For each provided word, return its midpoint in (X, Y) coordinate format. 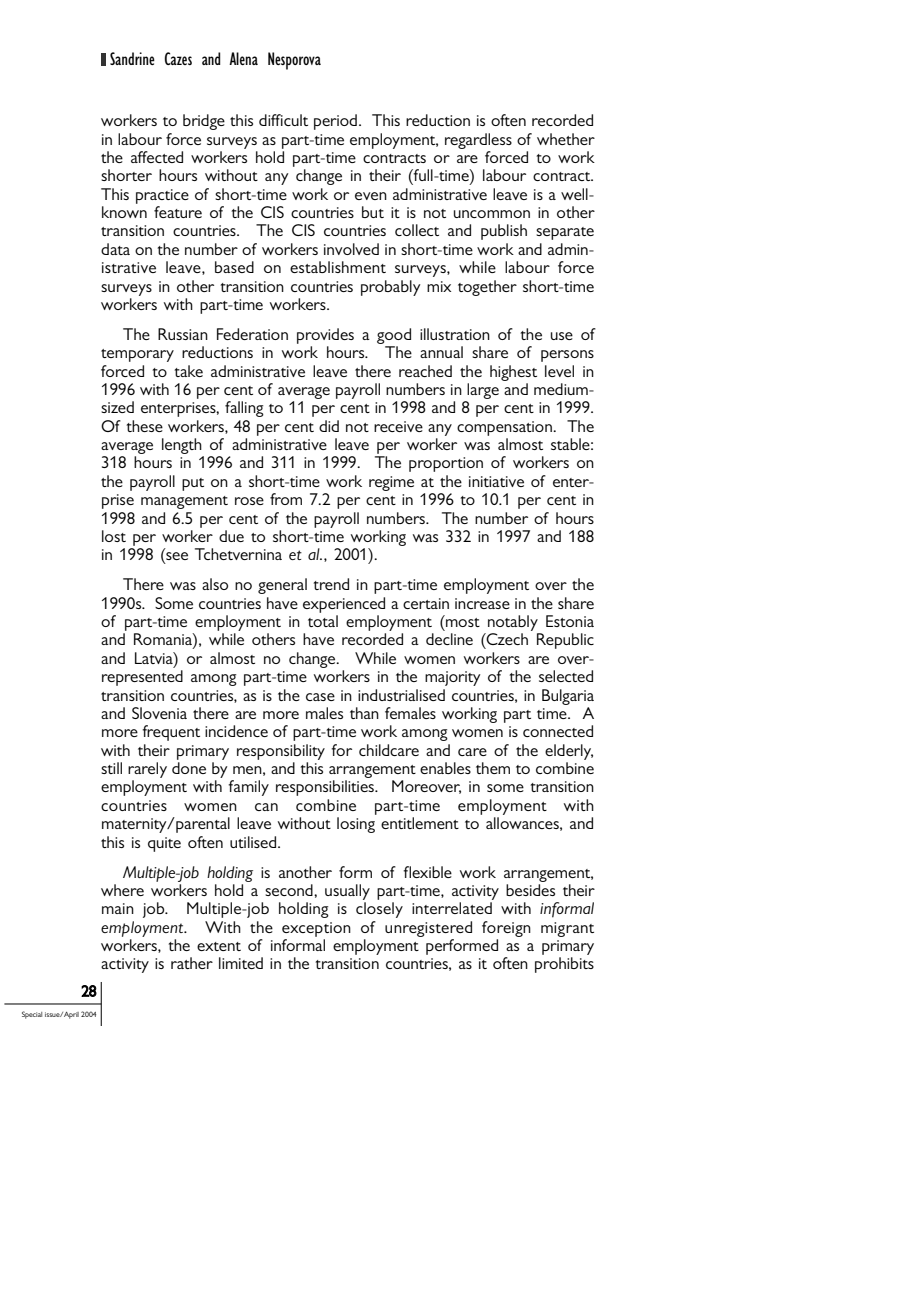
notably (513, 623)
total (323, 621)
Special (32, 1015)
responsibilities (326, 788)
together (487, 288)
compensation (505, 428)
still (111, 768)
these (144, 426)
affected (157, 157)
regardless (478, 141)
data (115, 249)
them (493, 768)
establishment (338, 267)
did (329, 426)
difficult (283, 120)
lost (114, 536)
